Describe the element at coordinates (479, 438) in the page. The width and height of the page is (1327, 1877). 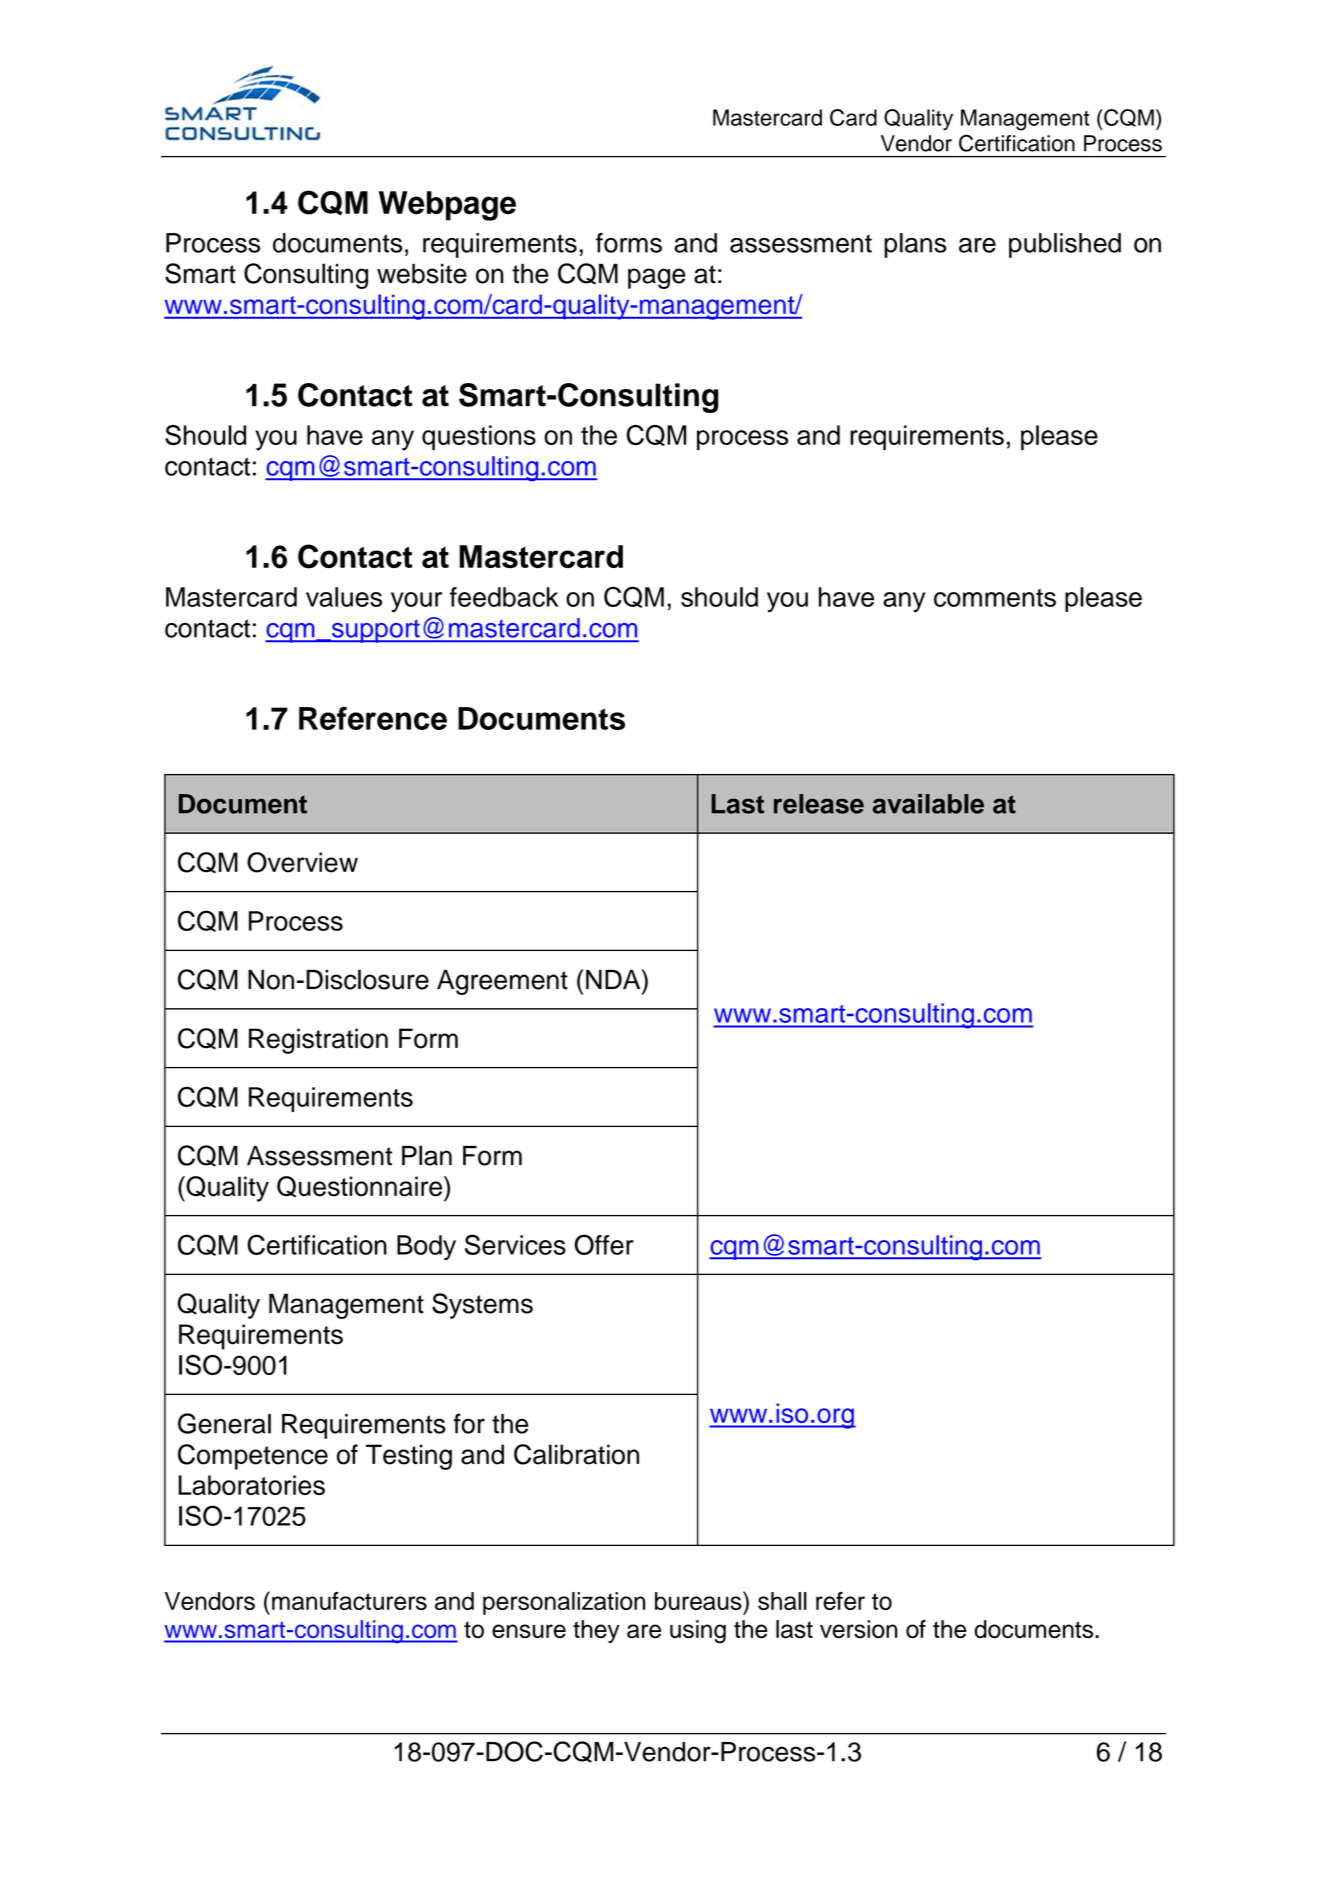
I see `questions` at that location.
